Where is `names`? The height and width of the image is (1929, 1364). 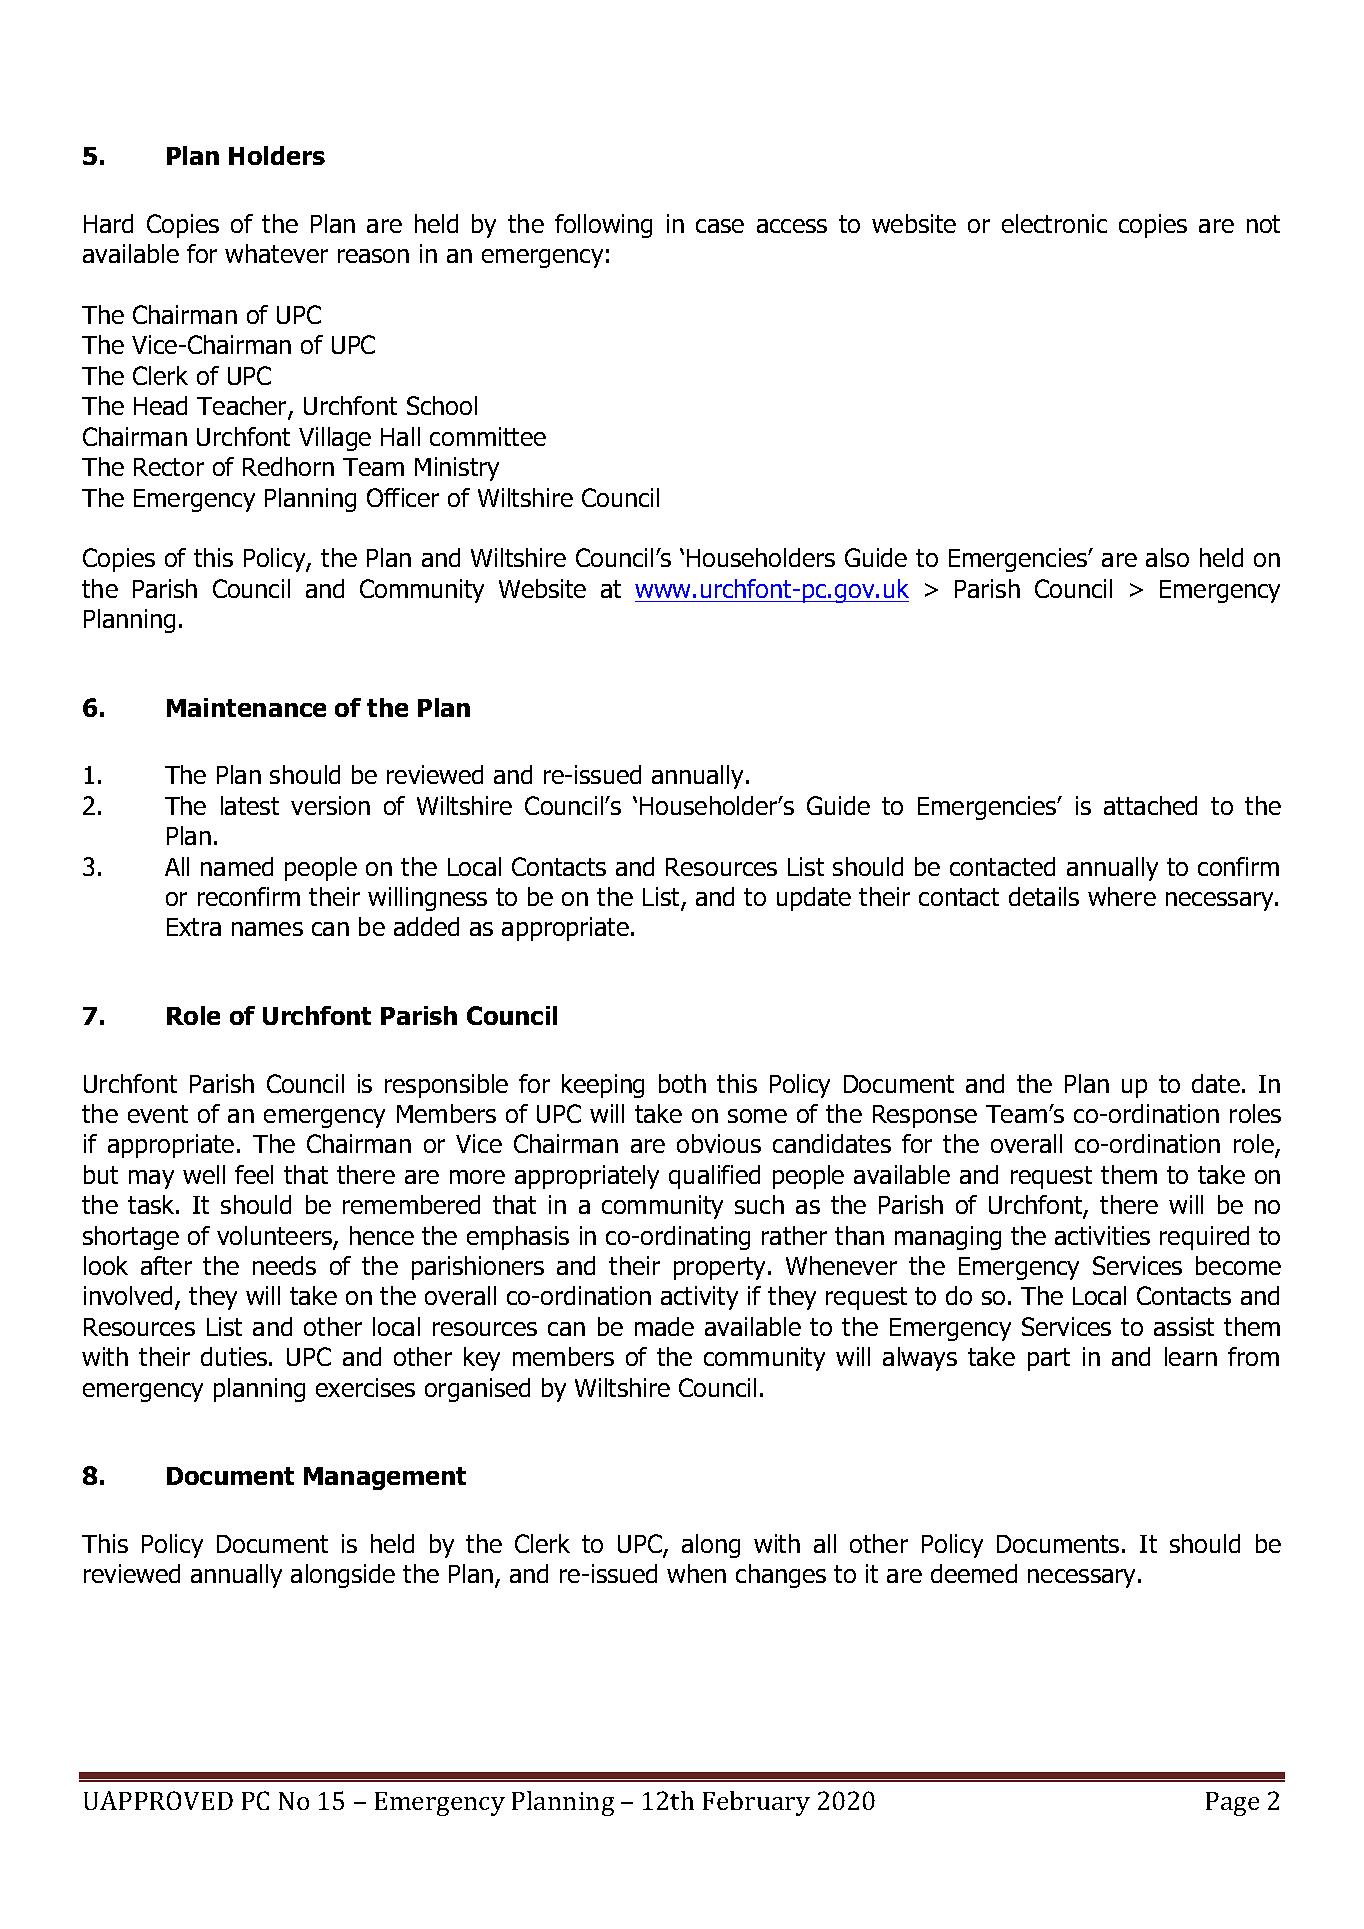
names is located at coordinates (267, 929).
